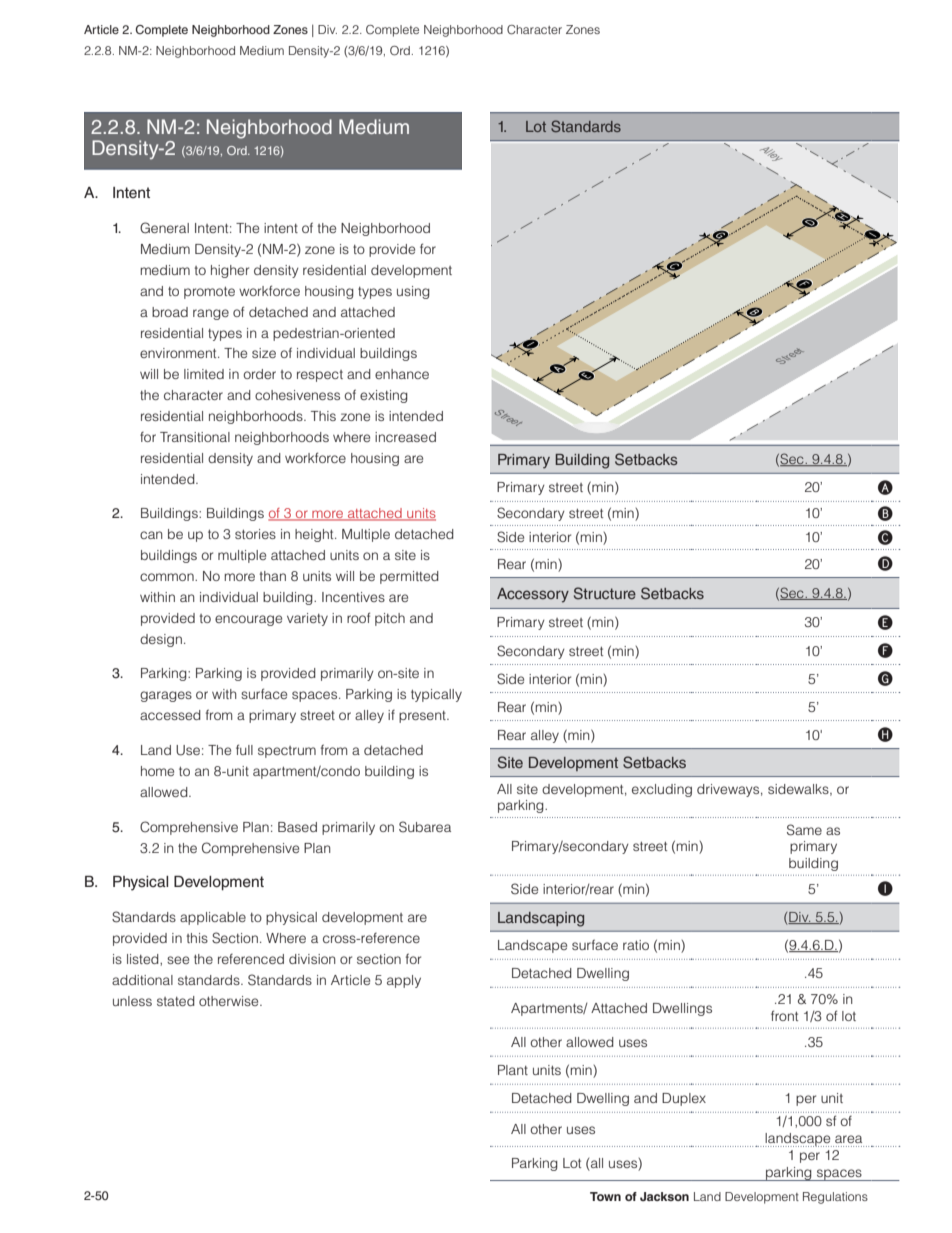  I want to click on applicable, so click(213, 918).
